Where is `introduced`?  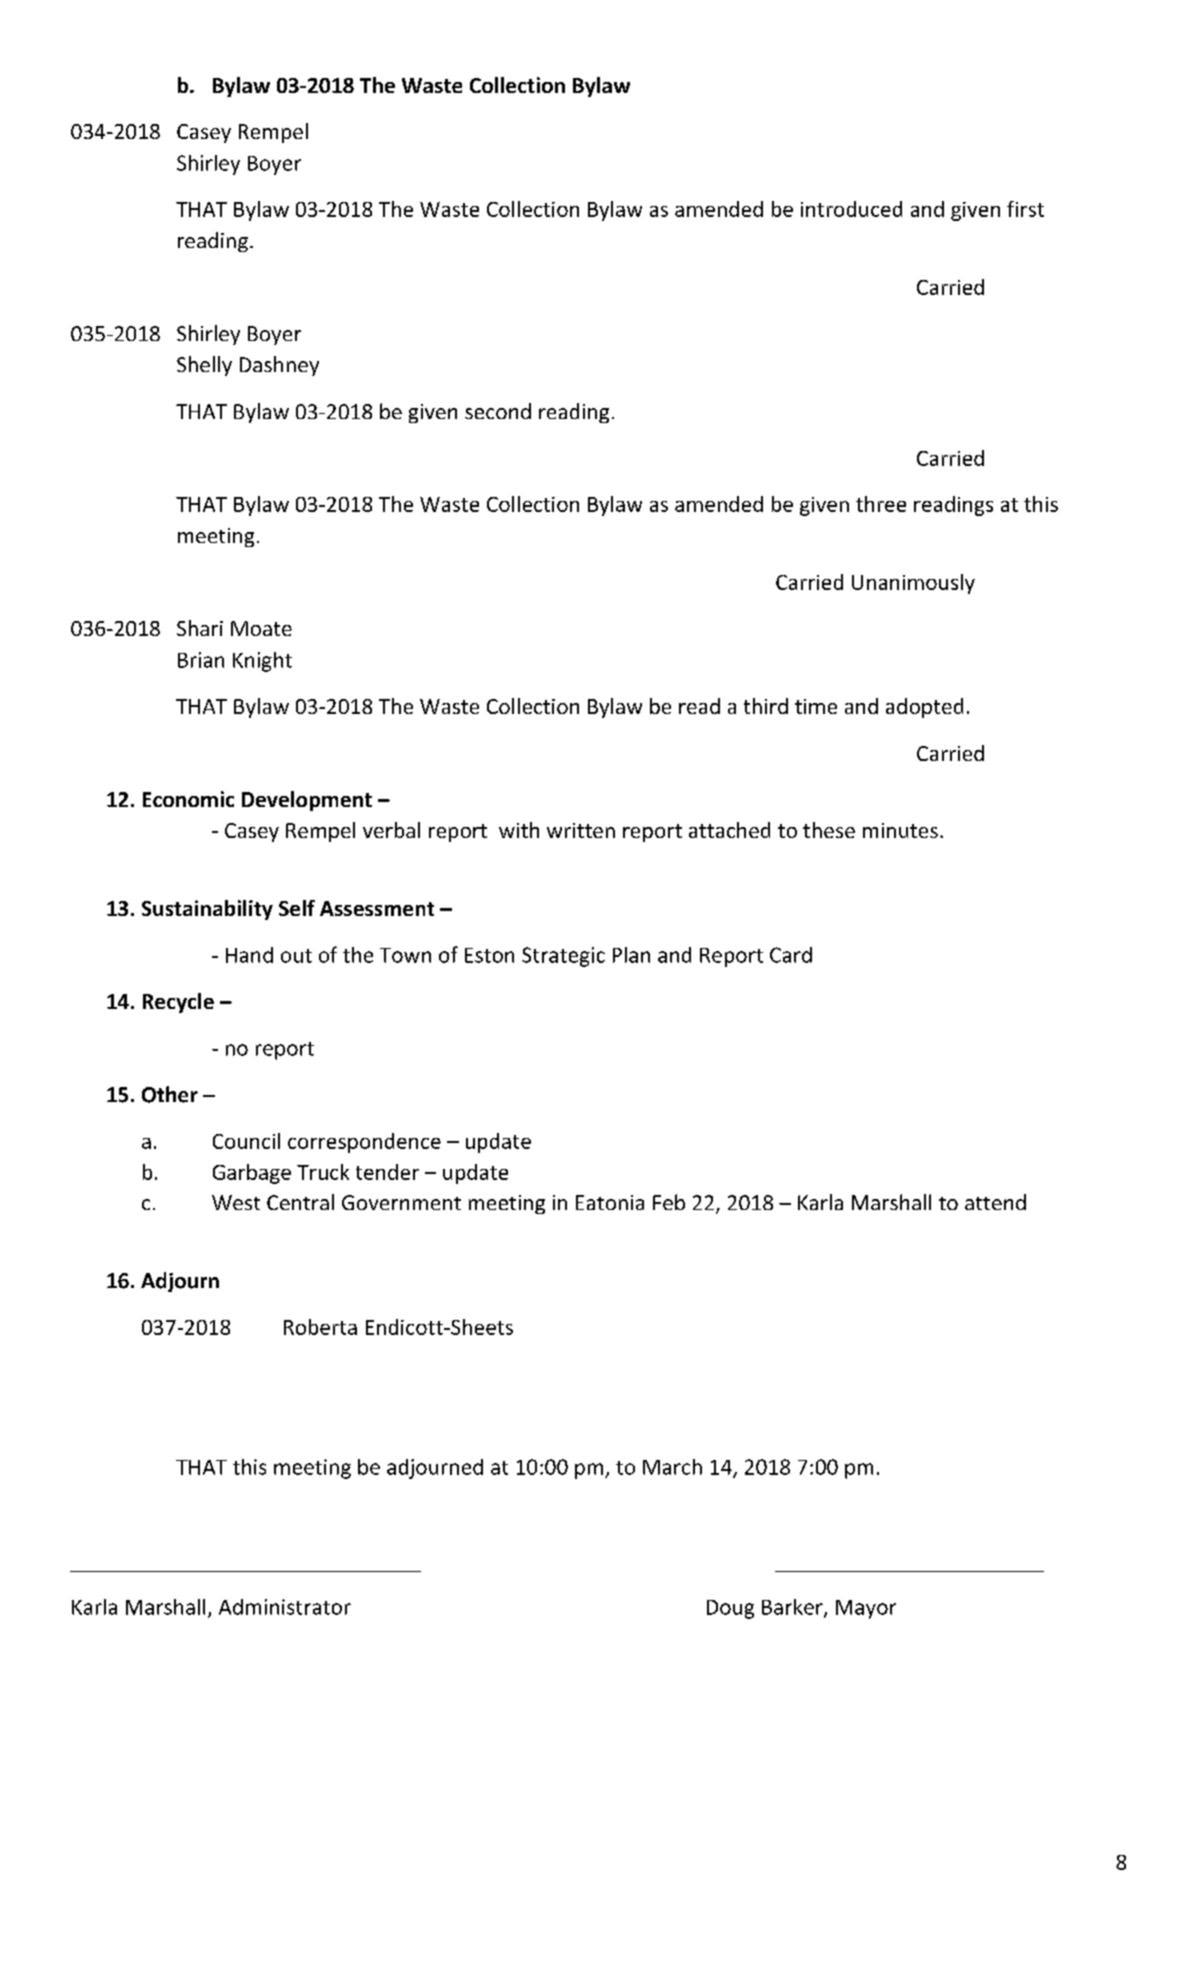
introduced is located at coordinates (851, 209).
